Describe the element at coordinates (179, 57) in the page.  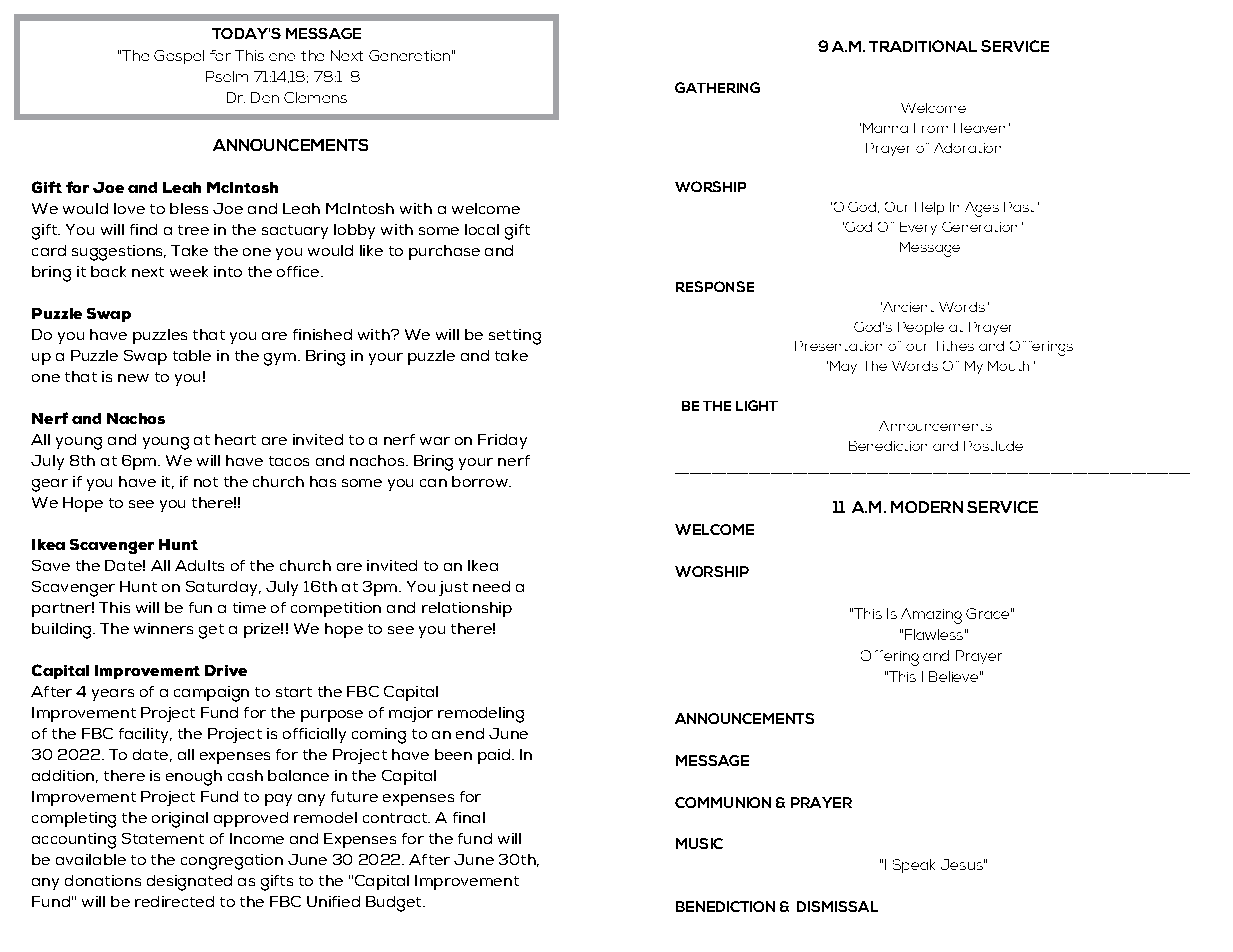
I see `Gospel` at that location.
